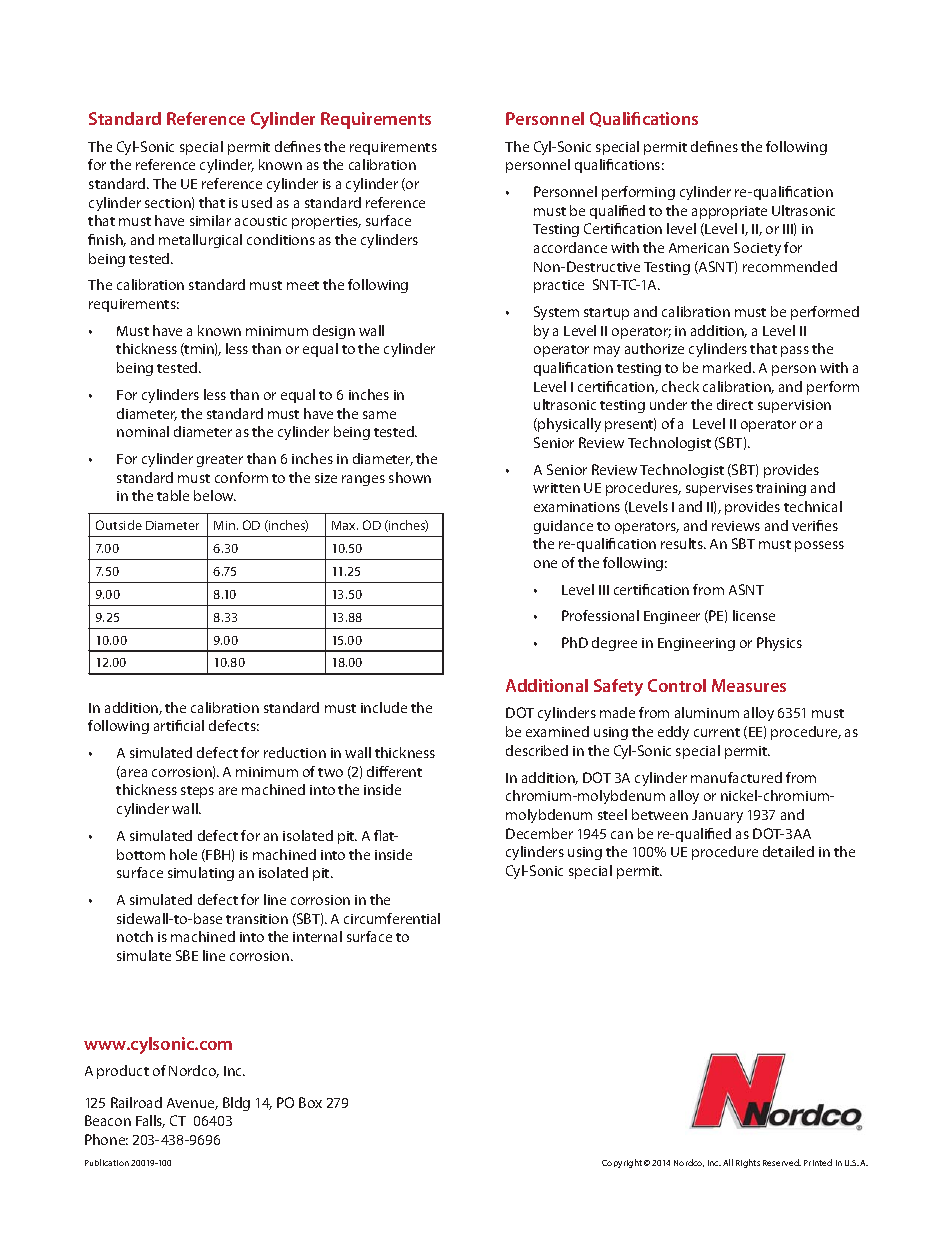  Describe the element at coordinates (200, 241) in the screenshot. I see `metallurgical` at that location.
